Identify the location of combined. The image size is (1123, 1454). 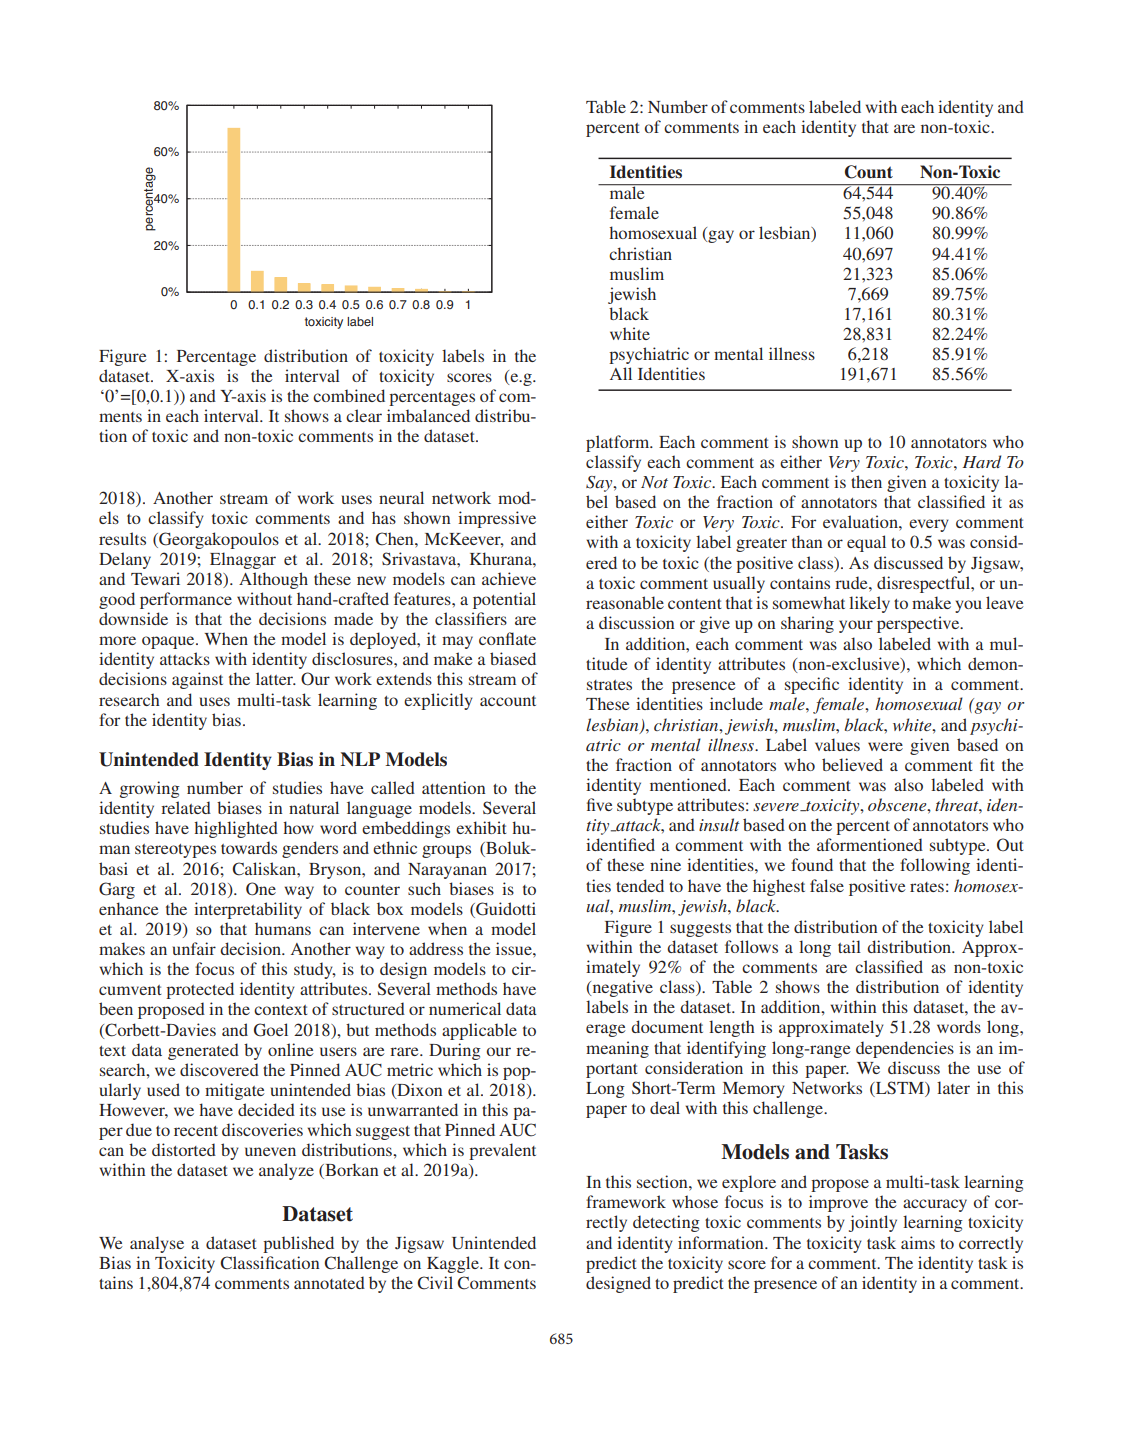
(349, 395).
